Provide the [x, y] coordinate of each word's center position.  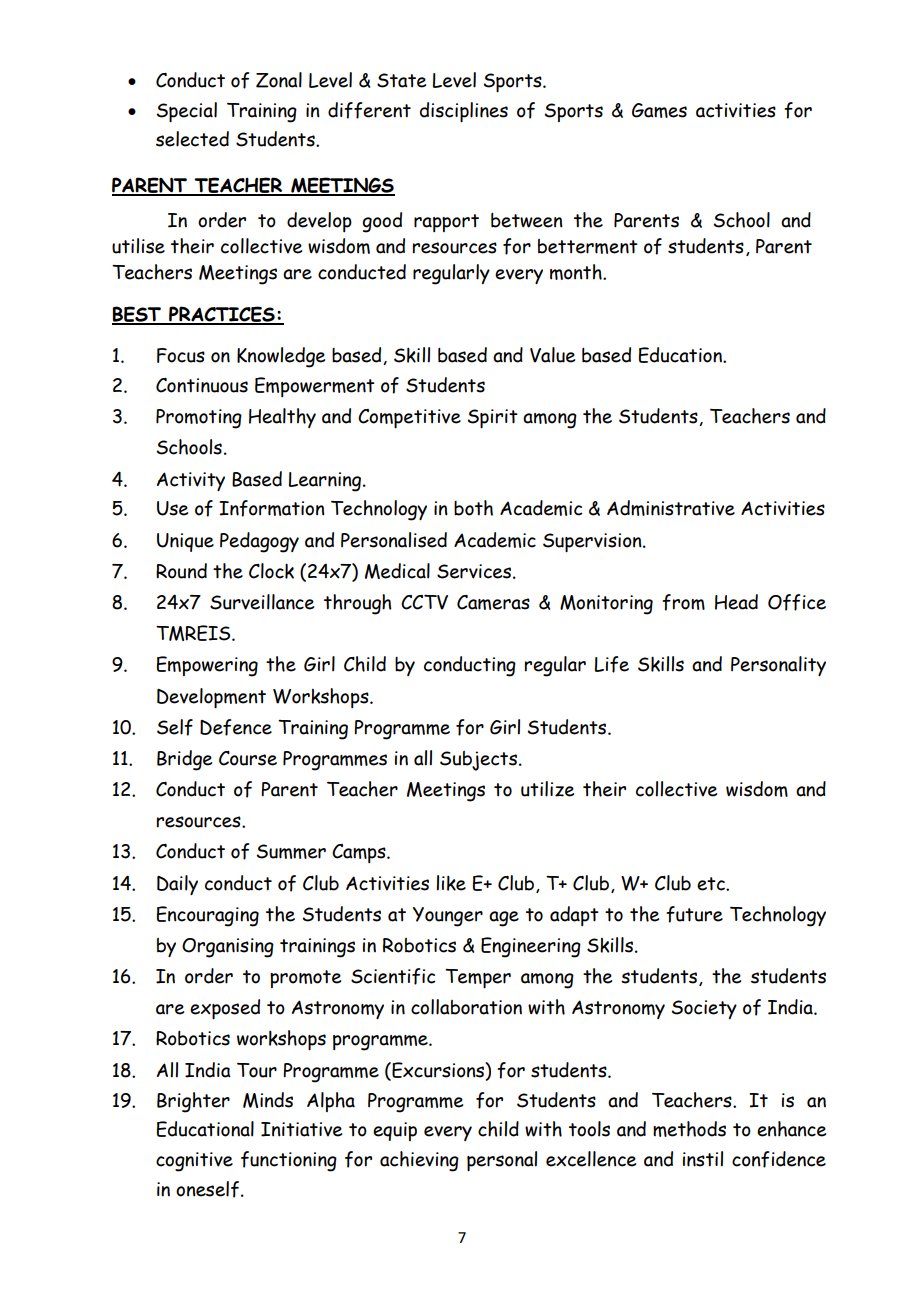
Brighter [193, 1102]
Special [186, 112]
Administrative [671, 508]
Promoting [199, 419]
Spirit [492, 418]
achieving [419, 1161]
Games [659, 110]
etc [712, 884]
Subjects [480, 761]
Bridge [184, 760]
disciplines [464, 112]
